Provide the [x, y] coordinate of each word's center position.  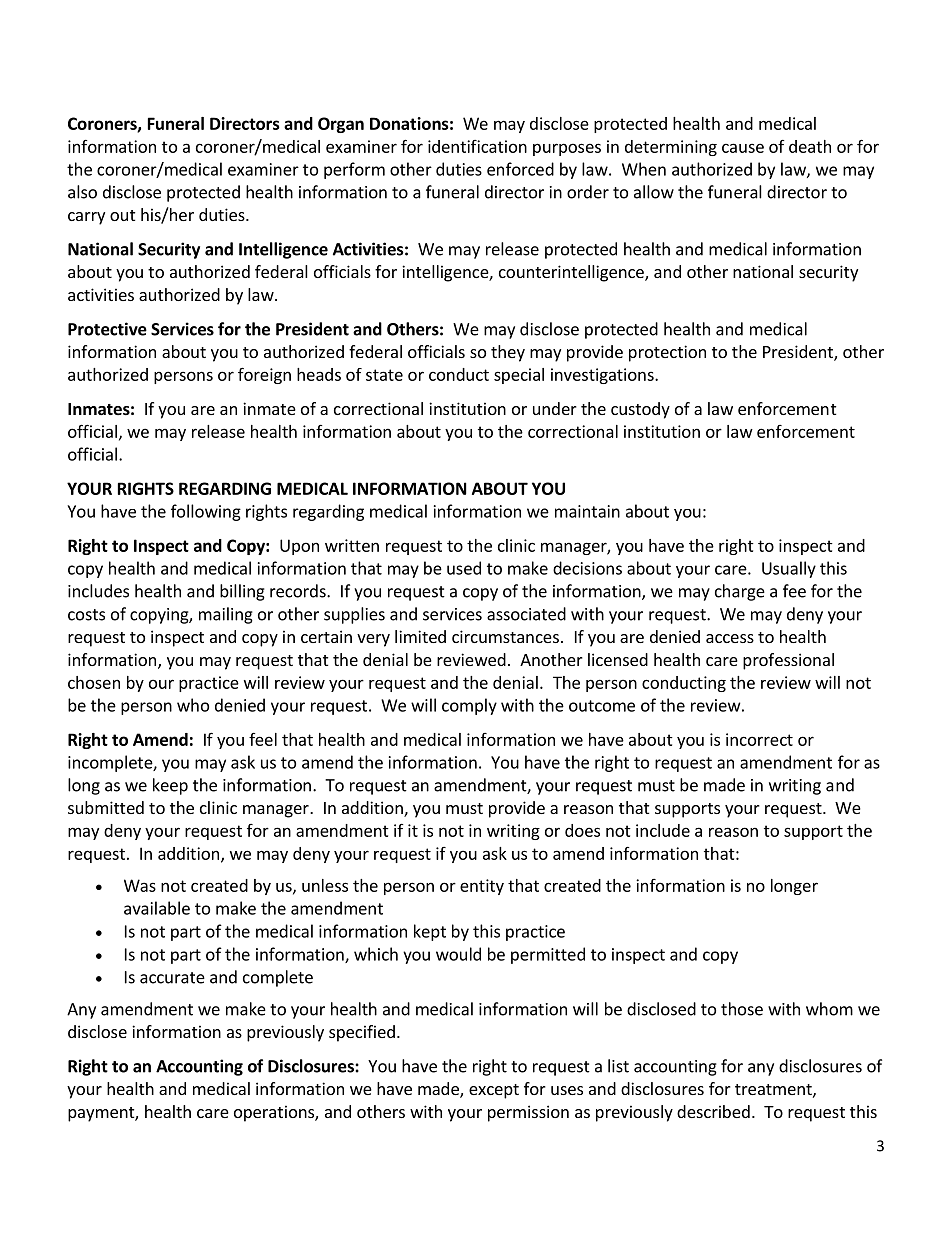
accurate [172, 978]
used [464, 568]
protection [667, 353]
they [508, 353]
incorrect [759, 739]
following [206, 512]
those [742, 1009]
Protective [107, 329]
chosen [94, 682]
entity [482, 887]
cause [743, 148]
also [82, 192]
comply [469, 706]
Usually [789, 569]
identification [477, 146]
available [157, 908]
